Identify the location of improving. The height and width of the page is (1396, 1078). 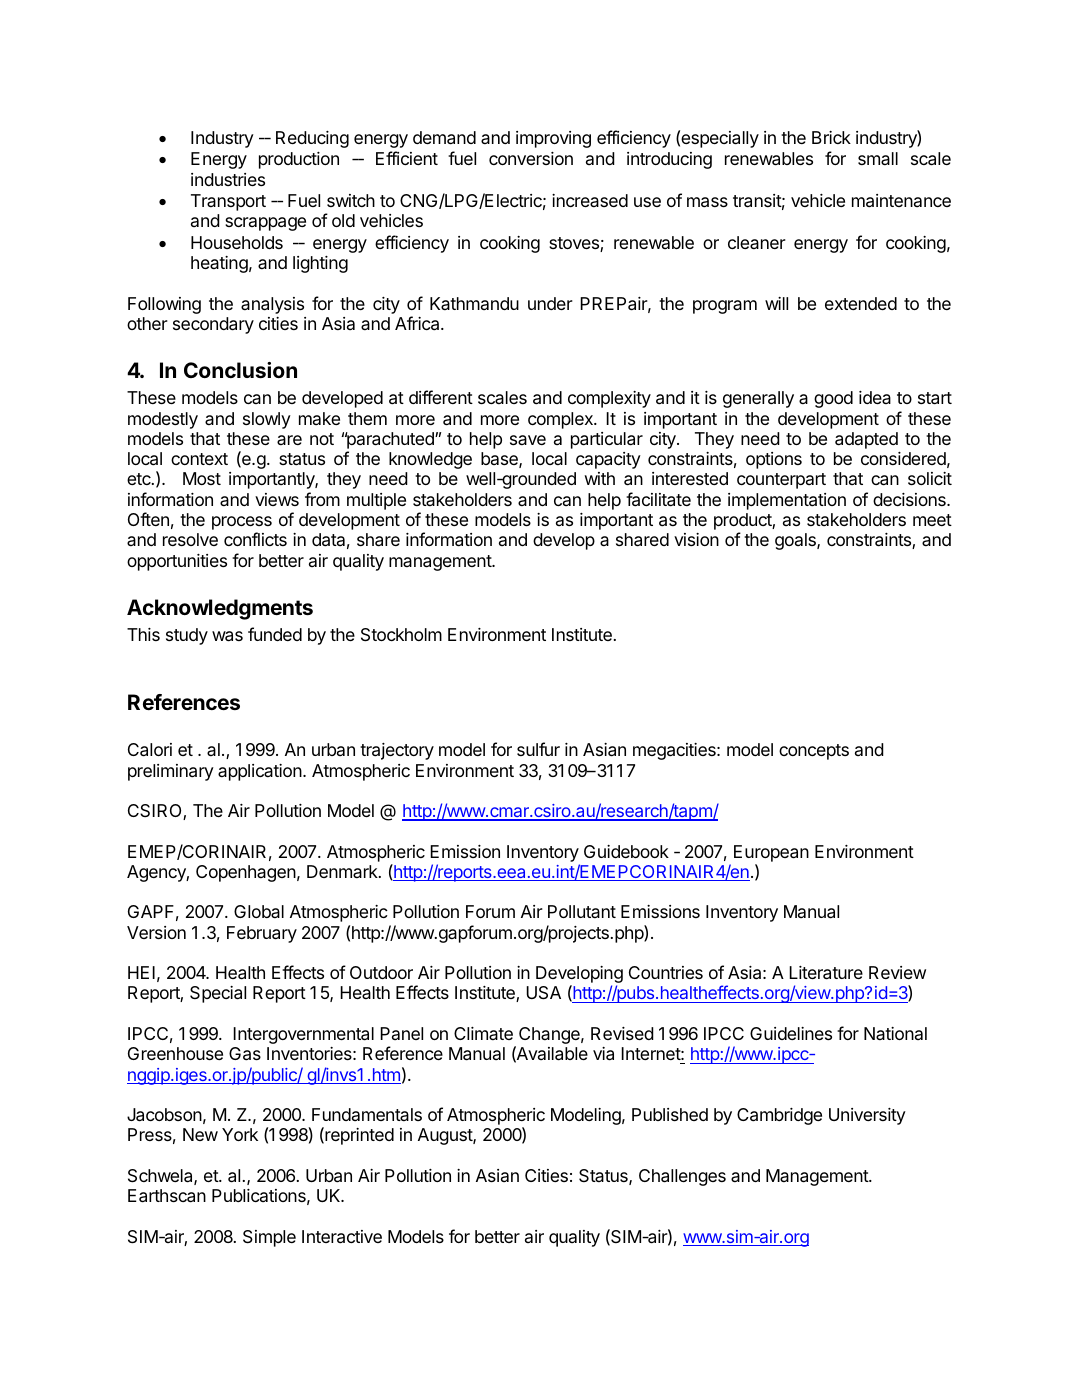
(553, 139).
